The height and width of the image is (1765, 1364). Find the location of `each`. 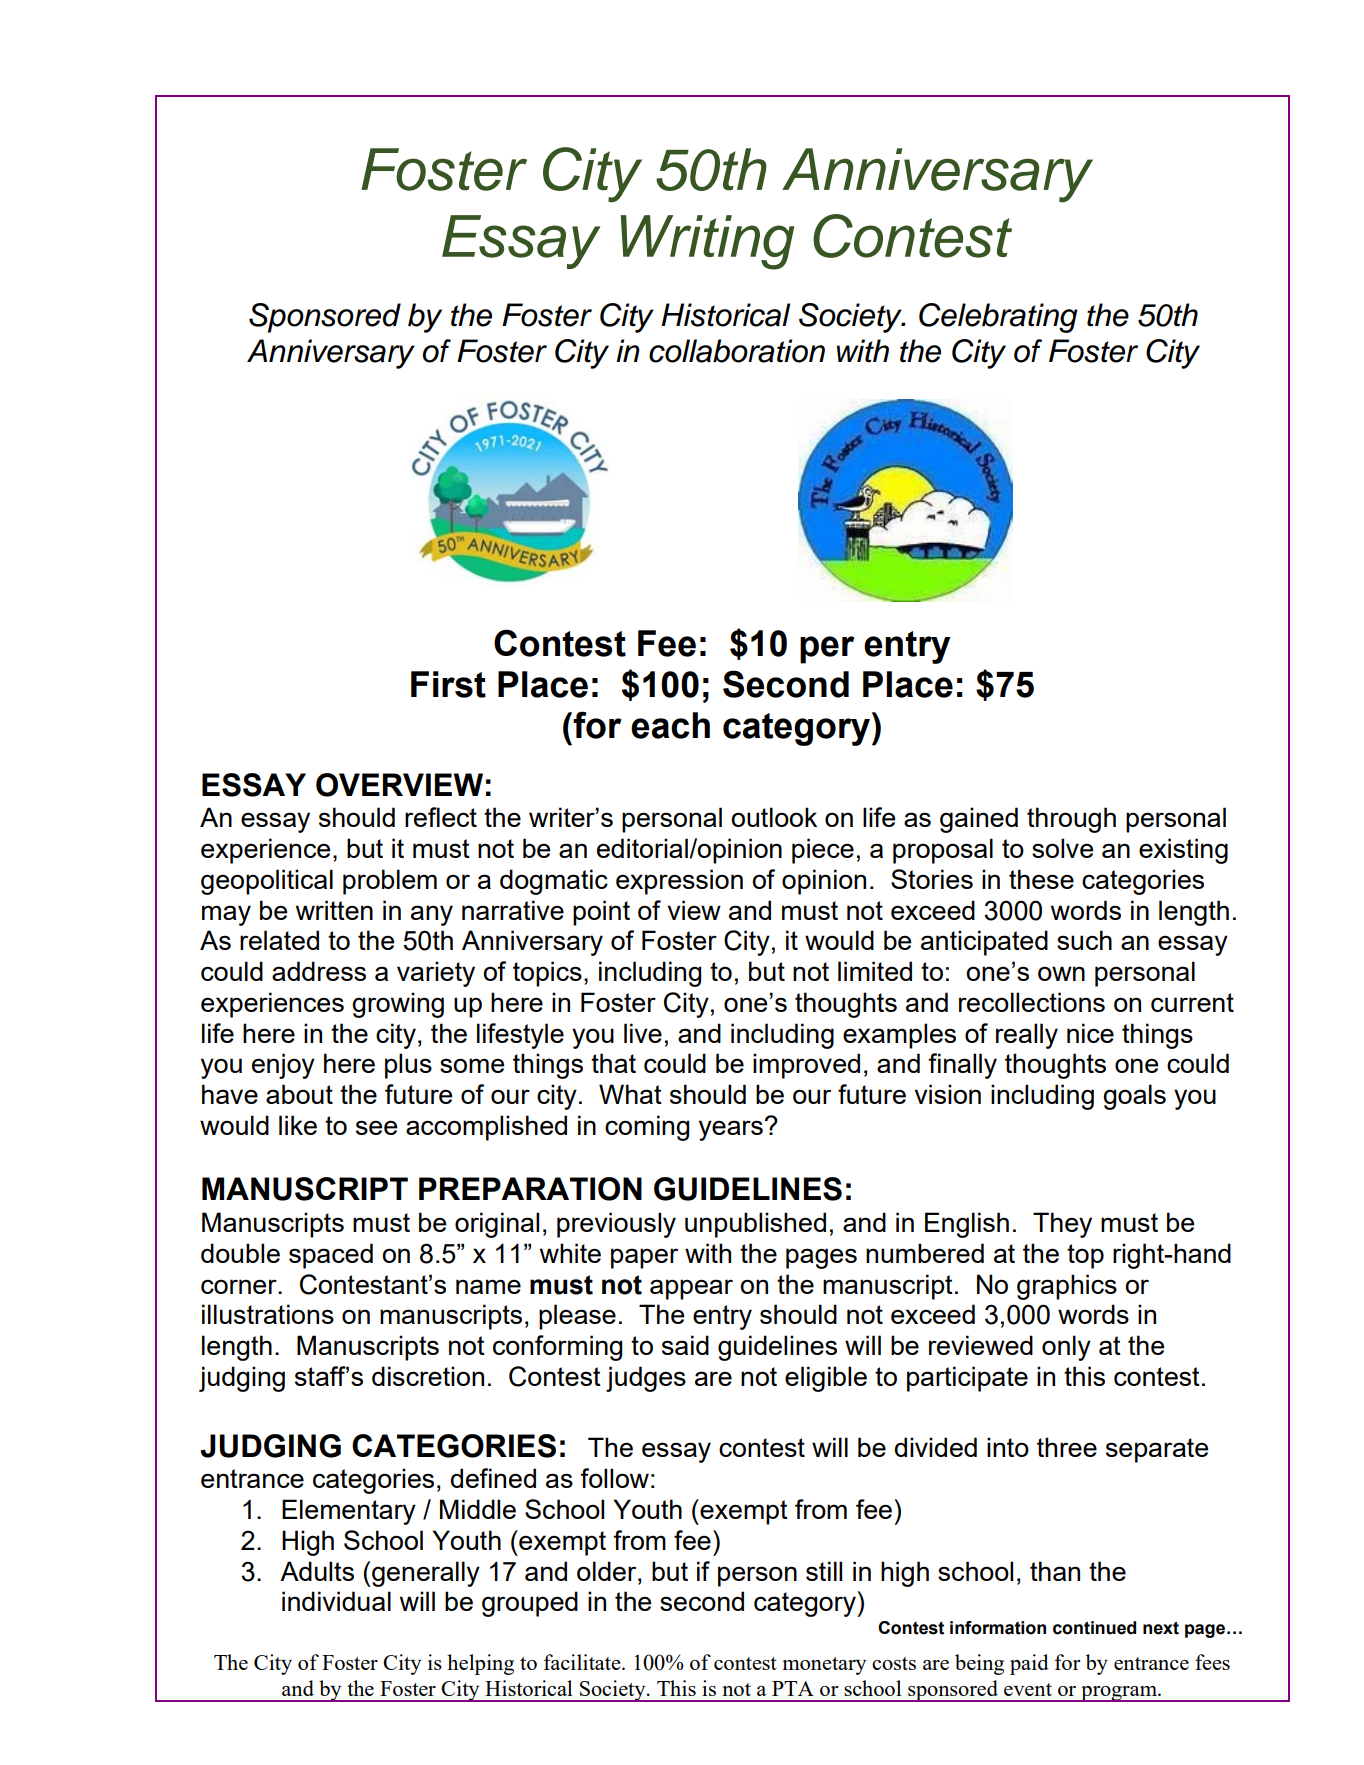

each is located at coordinates (670, 725).
